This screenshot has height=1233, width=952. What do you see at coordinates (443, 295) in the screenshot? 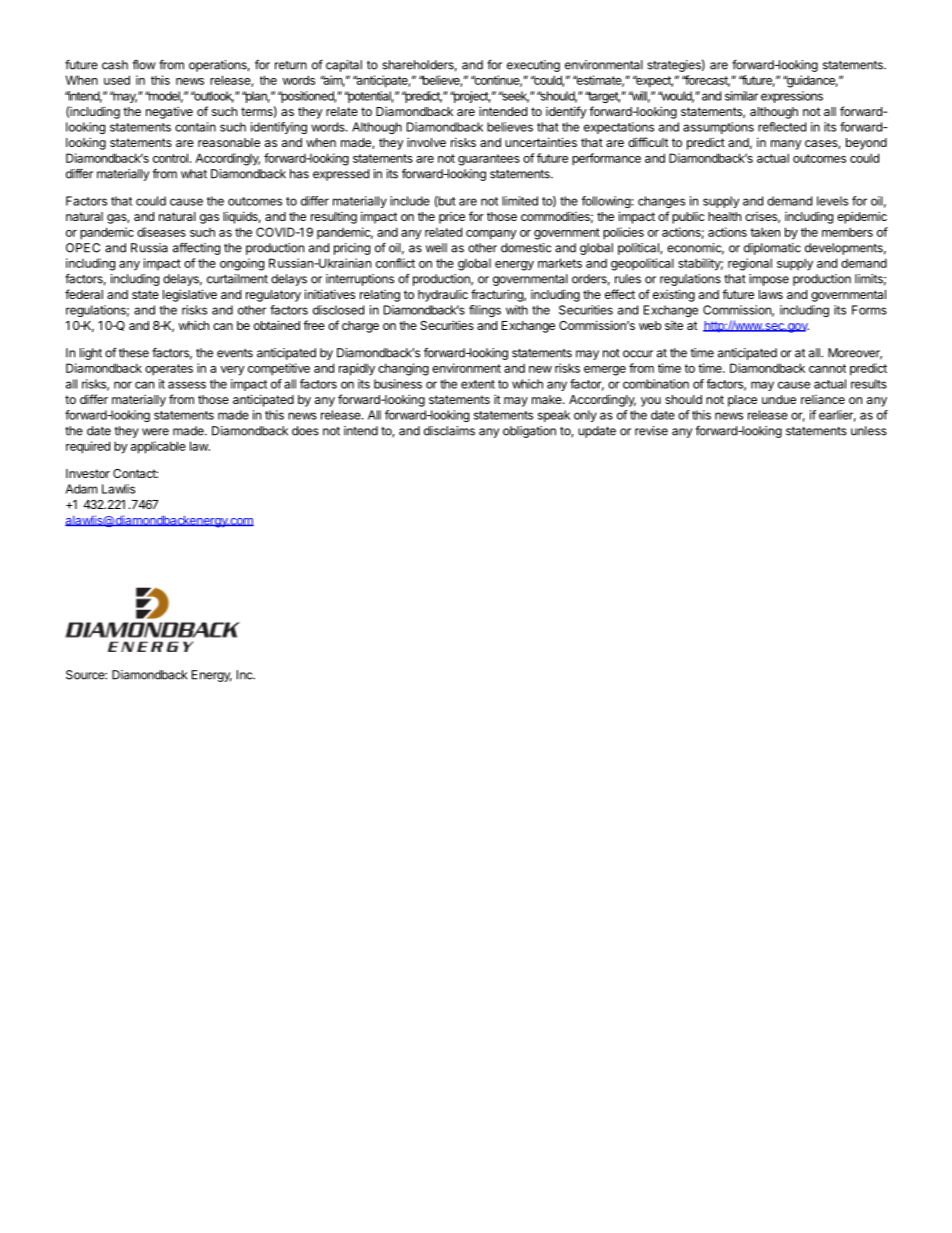
I see `hydraulic` at bounding box center [443, 295].
